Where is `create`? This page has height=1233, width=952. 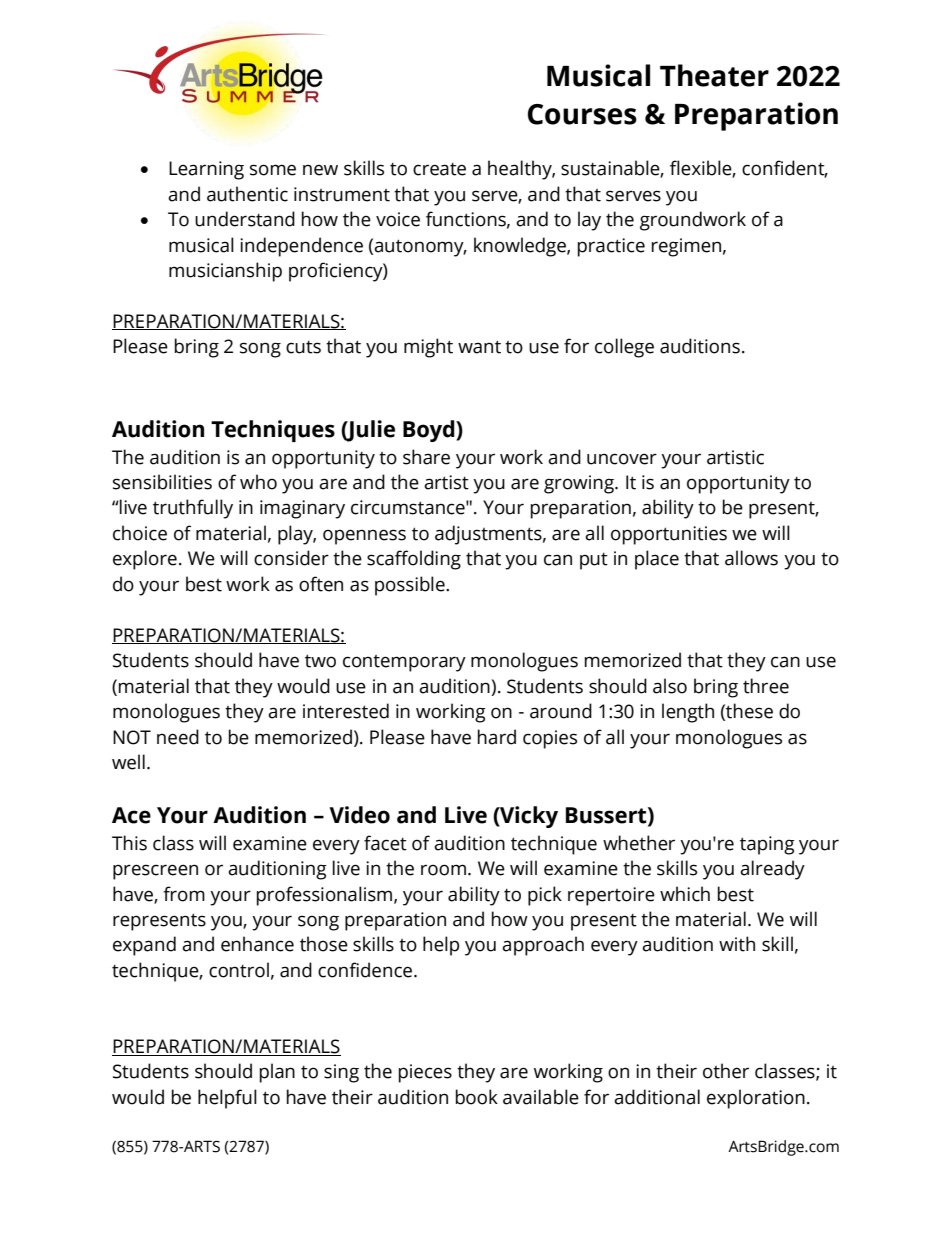 create is located at coordinates (439, 169).
